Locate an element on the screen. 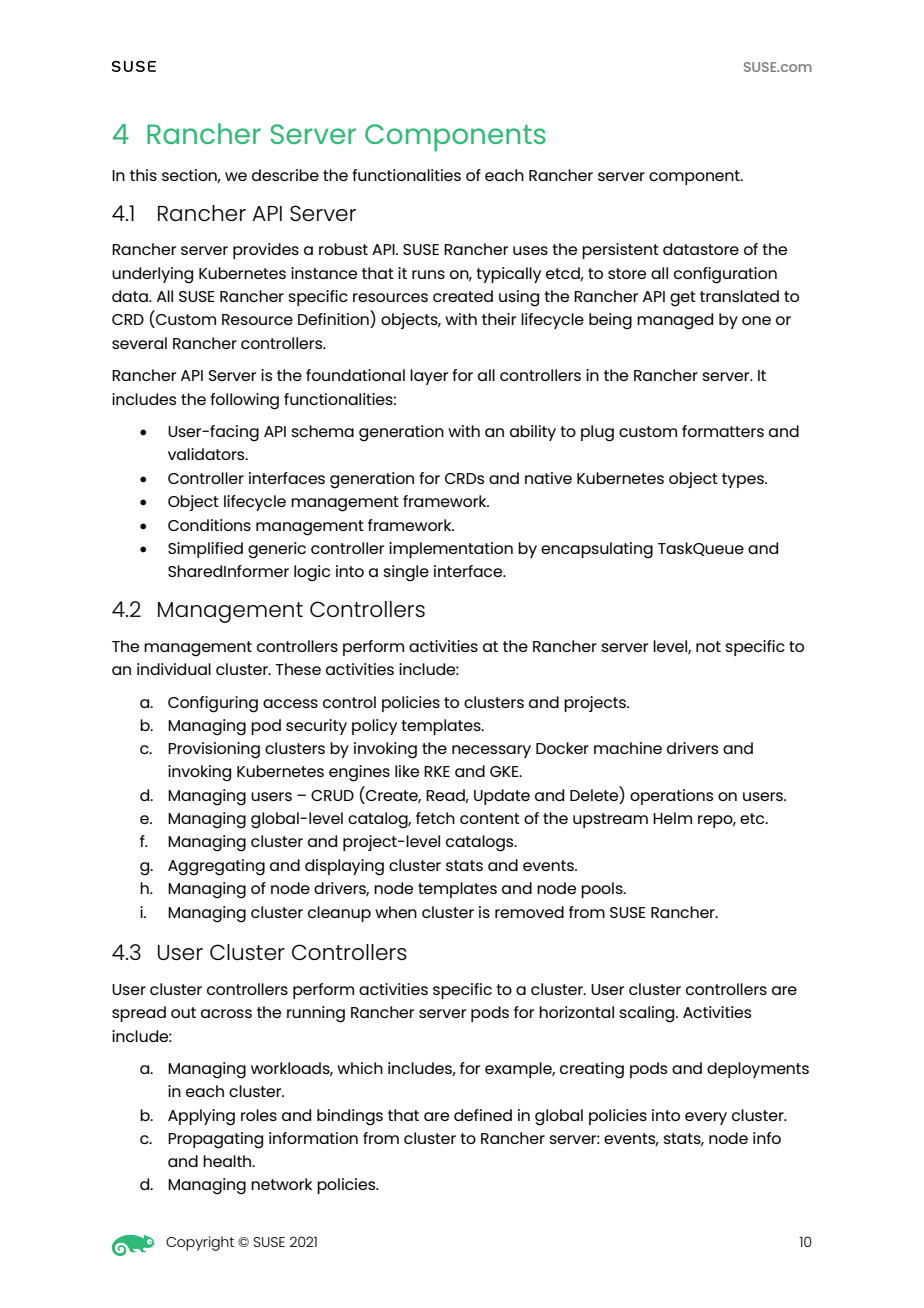 The height and width of the screenshot is (1308, 924). not is located at coordinates (708, 646).
